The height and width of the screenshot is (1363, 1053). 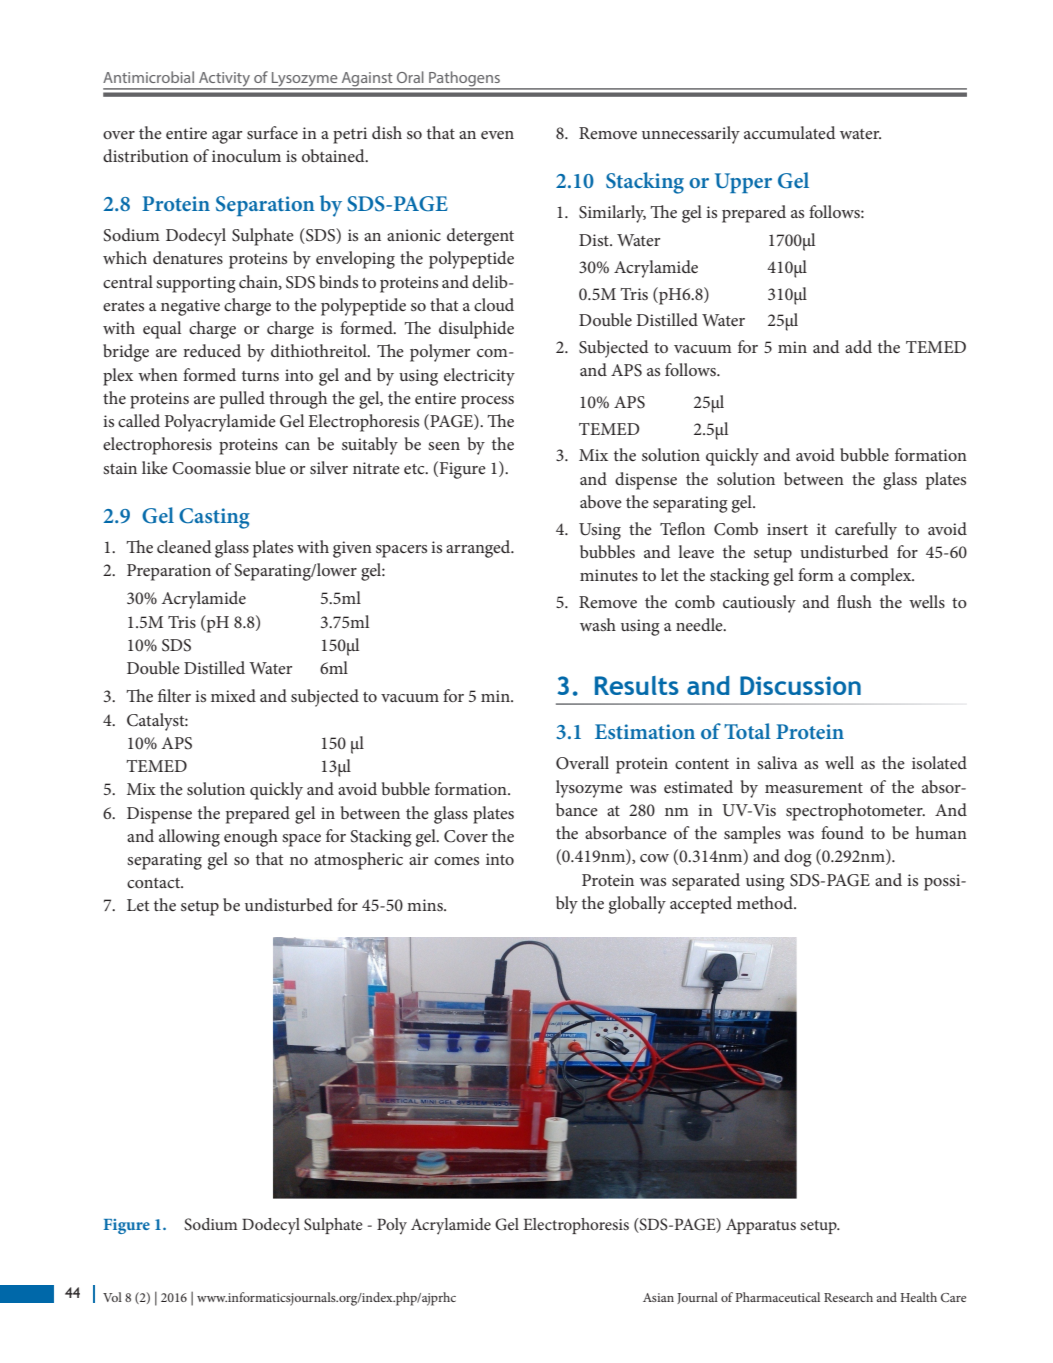 What do you see at coordinates (601, 501) in the screenshot?
I see `above` at bounding box center [601, 501].
